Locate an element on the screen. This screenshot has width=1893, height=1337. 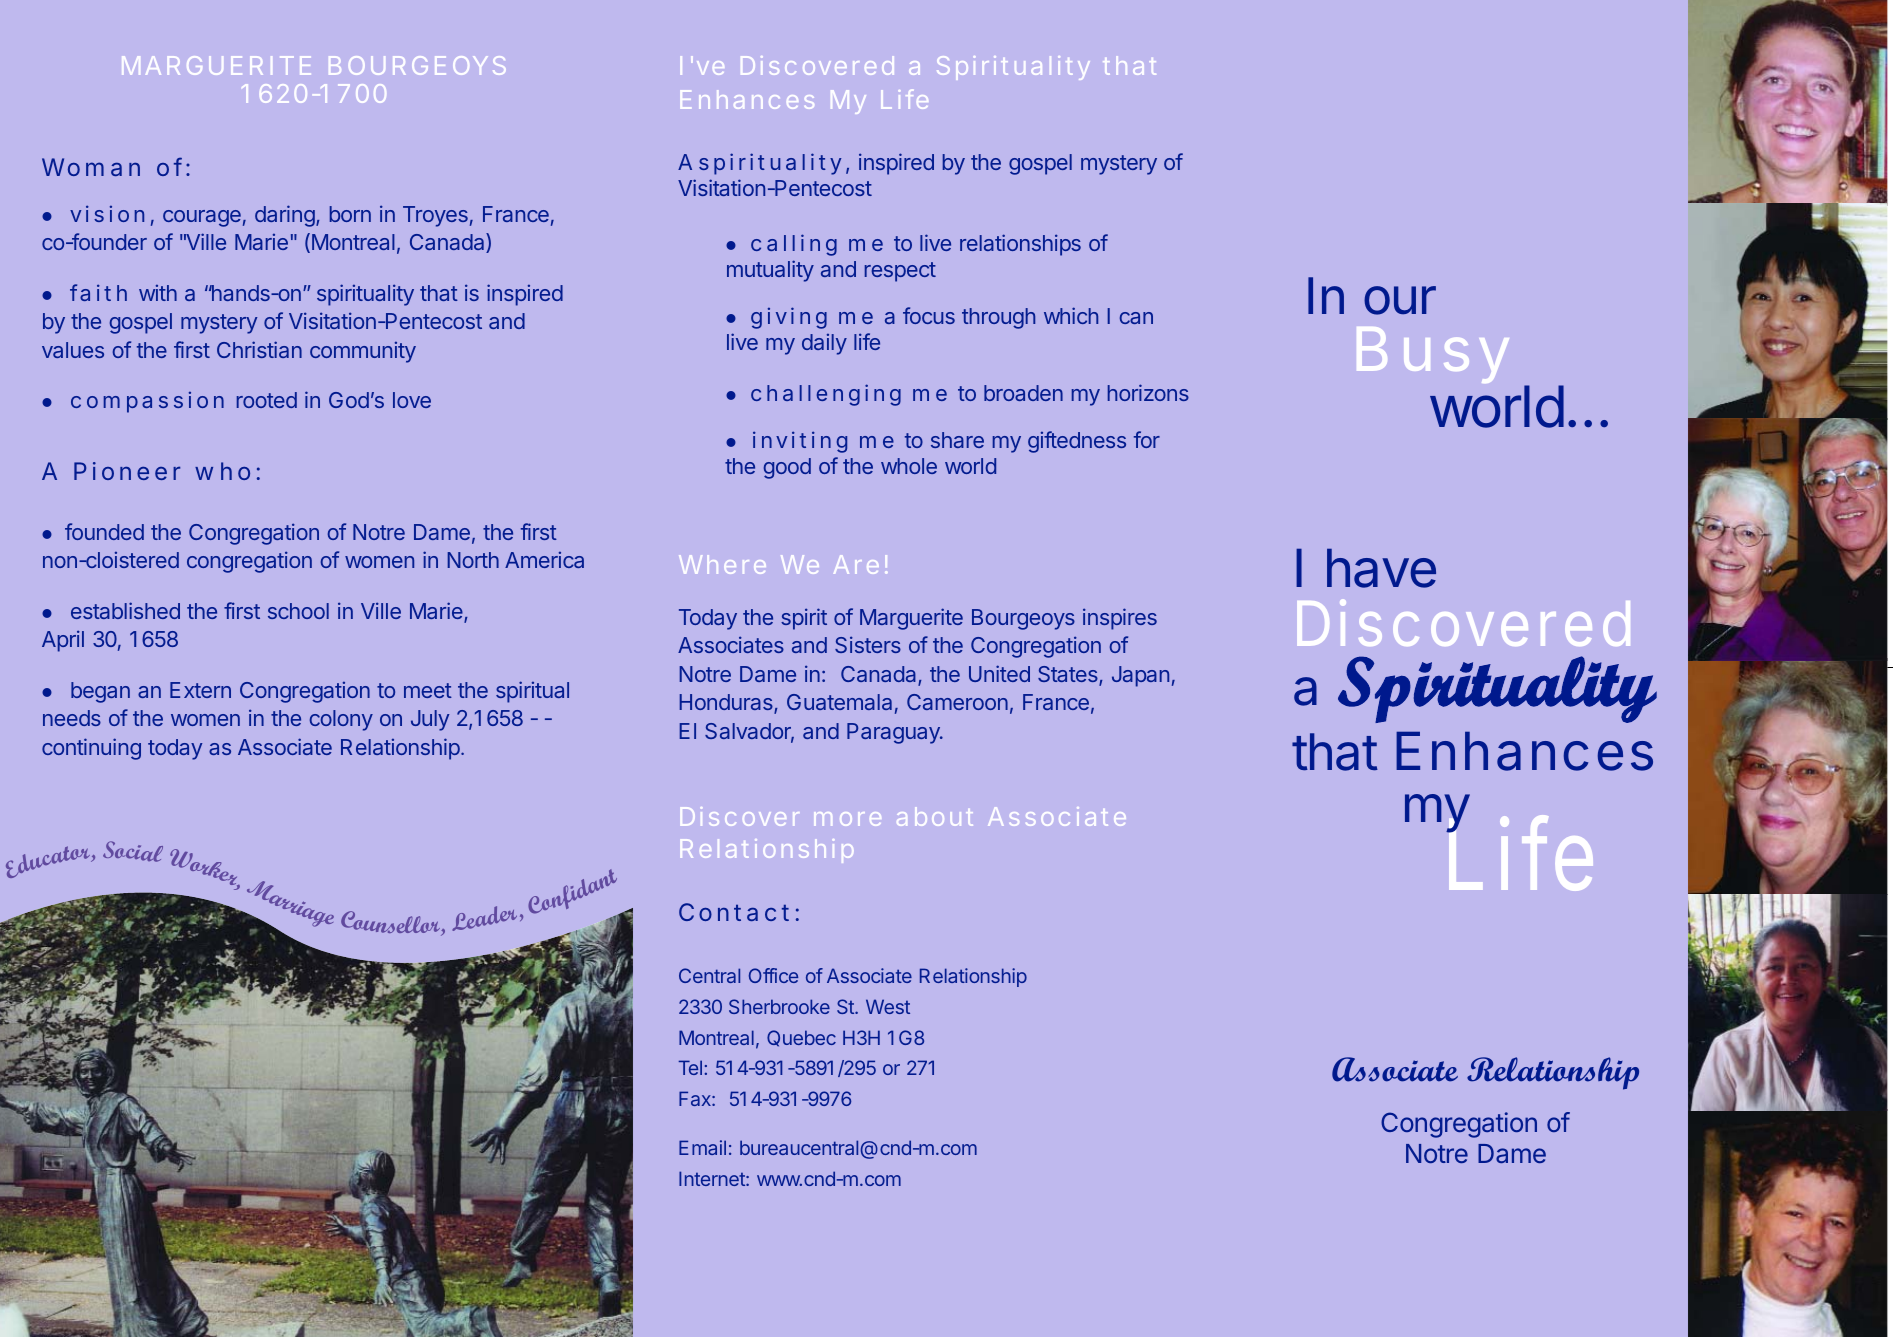
Social is located at coordinates (133, 851).
